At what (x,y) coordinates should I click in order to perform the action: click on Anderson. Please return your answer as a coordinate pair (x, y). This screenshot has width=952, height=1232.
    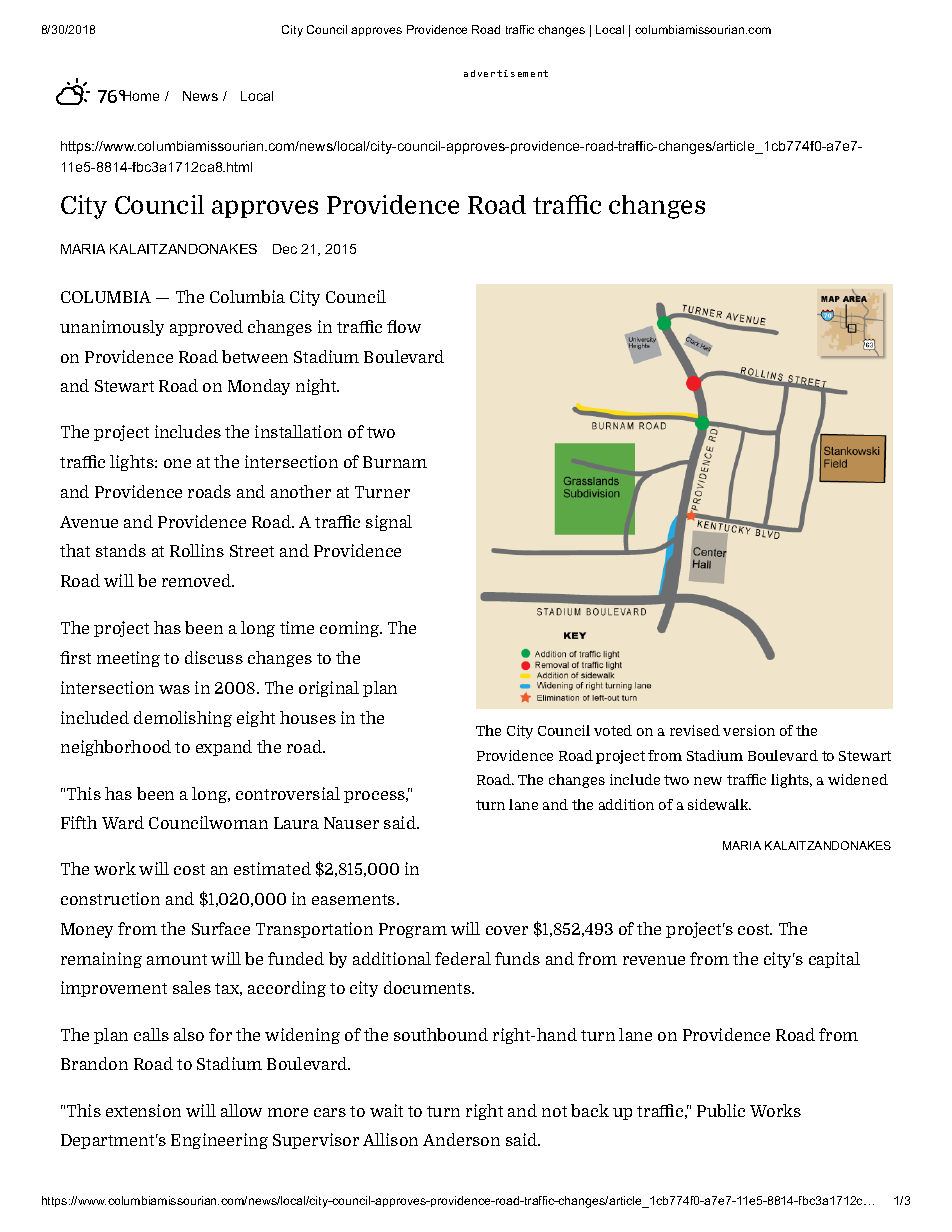
    Looking at the image, I should click on (461, 1139).
